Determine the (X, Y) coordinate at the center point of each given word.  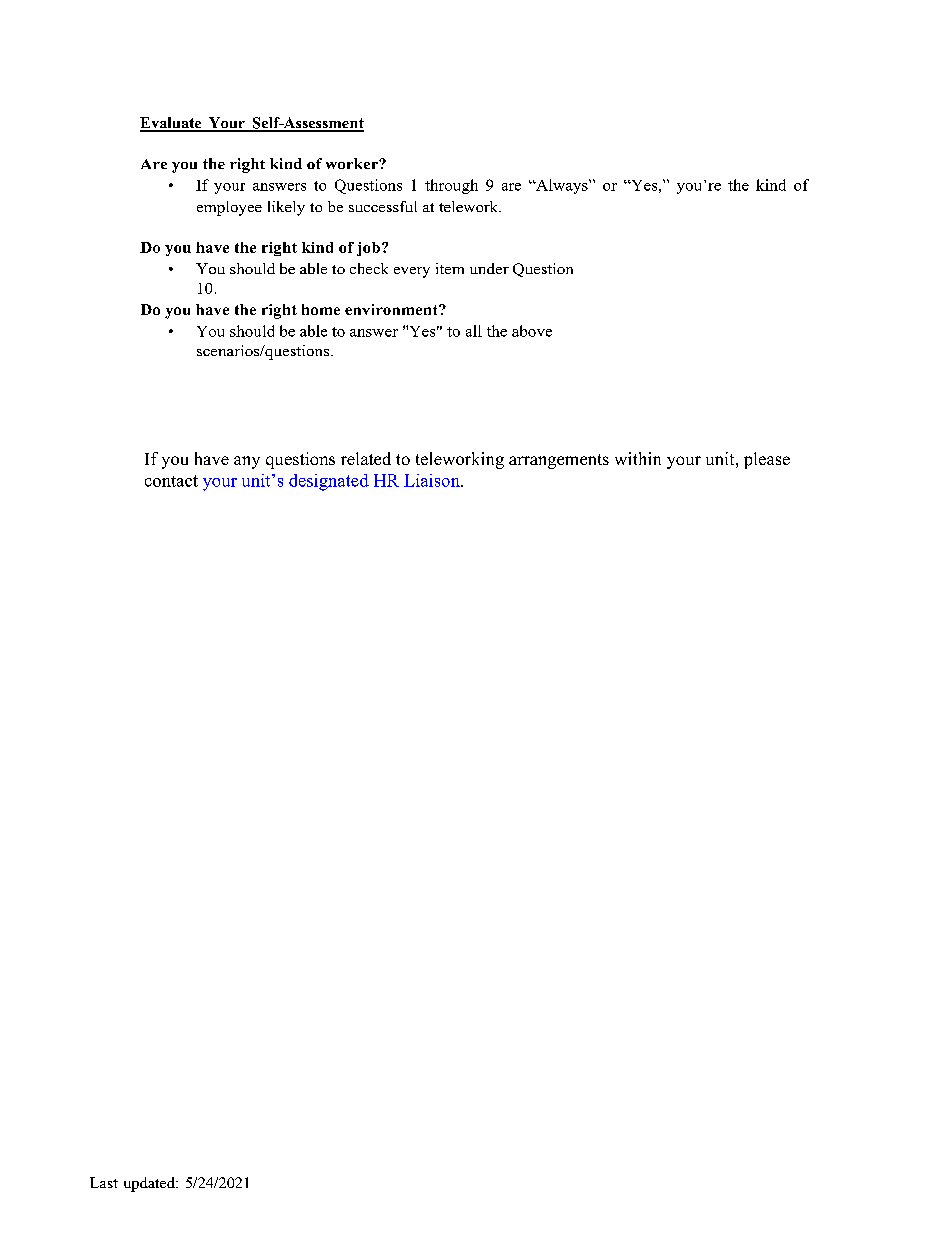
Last (104, 1182)
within (638, 458)
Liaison (433, 480)
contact (171, 481)
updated (150, 1184)
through (451, 186)
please (767, 460)
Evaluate (172, 124)
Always (562, 186)
